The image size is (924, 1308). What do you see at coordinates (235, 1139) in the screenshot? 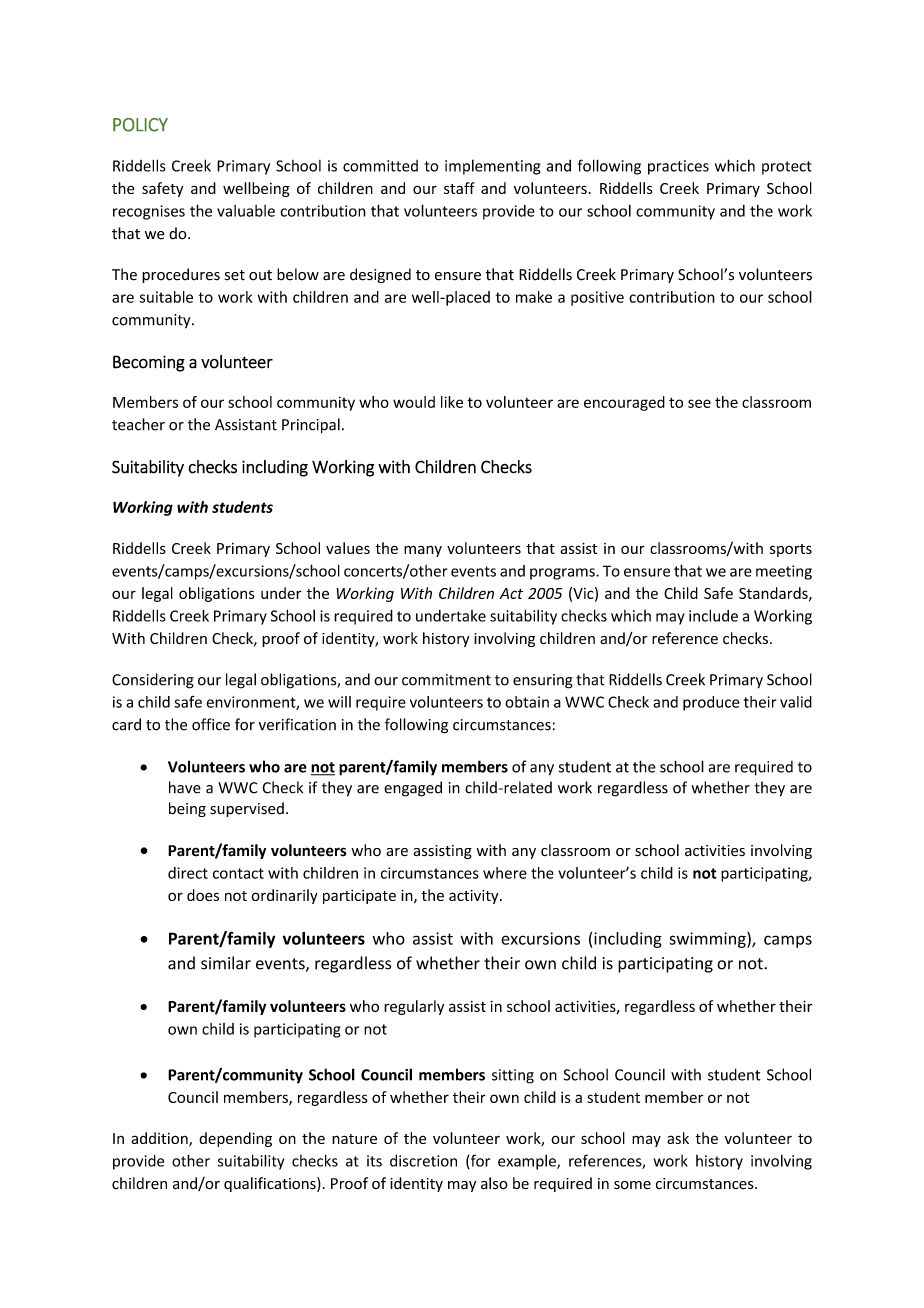
I see `depending` at bounding box center [235, 1139].
